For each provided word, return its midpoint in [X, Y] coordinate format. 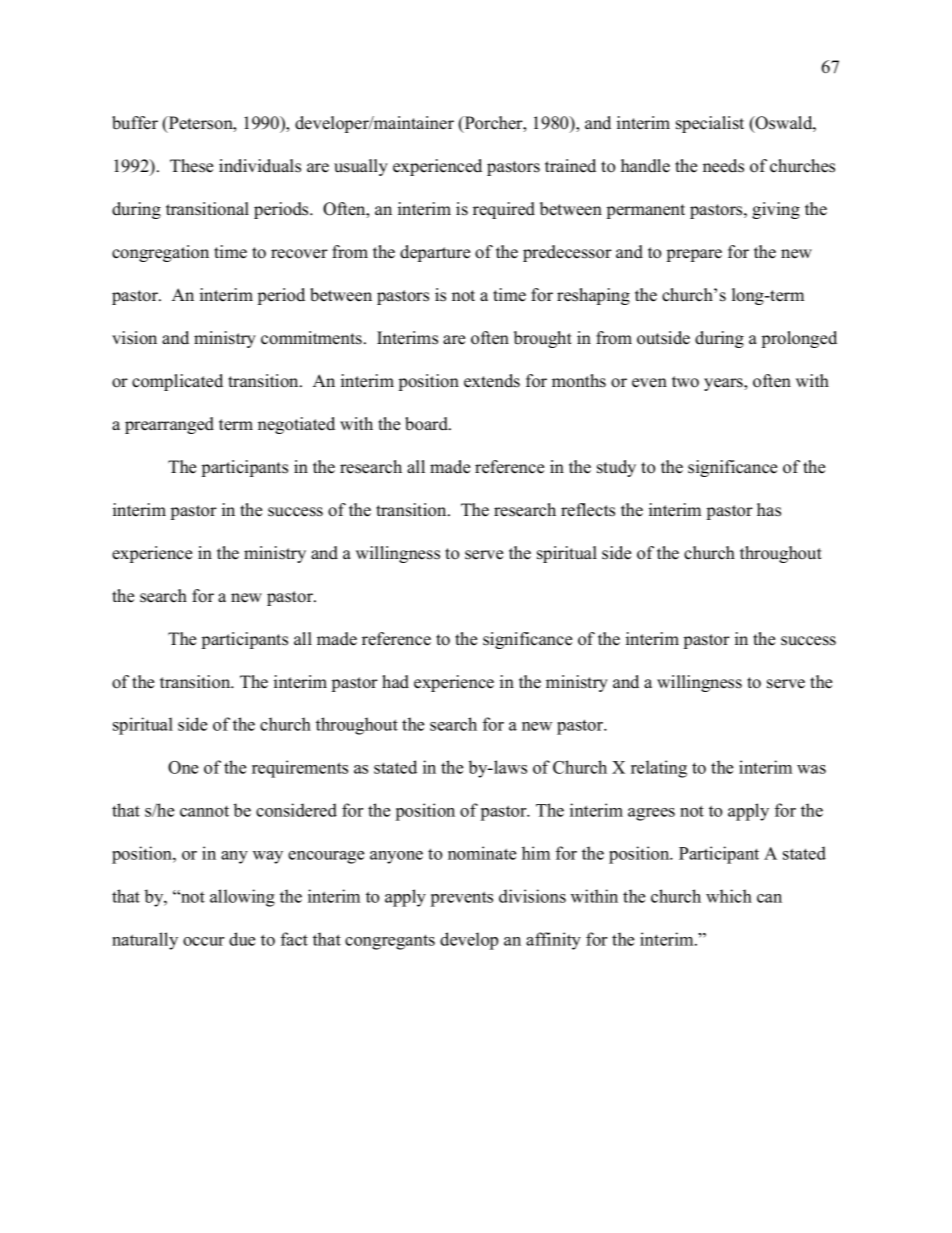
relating [659, 769]
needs [723, 166]
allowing [242, 898]
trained [570, 166]
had [395, 682]
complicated [177, 382]
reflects [588, 510]
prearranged [169, 425]
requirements [300, 769]
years [724, 384]
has [769, 510]
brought [543, 339]
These [191, 166]
